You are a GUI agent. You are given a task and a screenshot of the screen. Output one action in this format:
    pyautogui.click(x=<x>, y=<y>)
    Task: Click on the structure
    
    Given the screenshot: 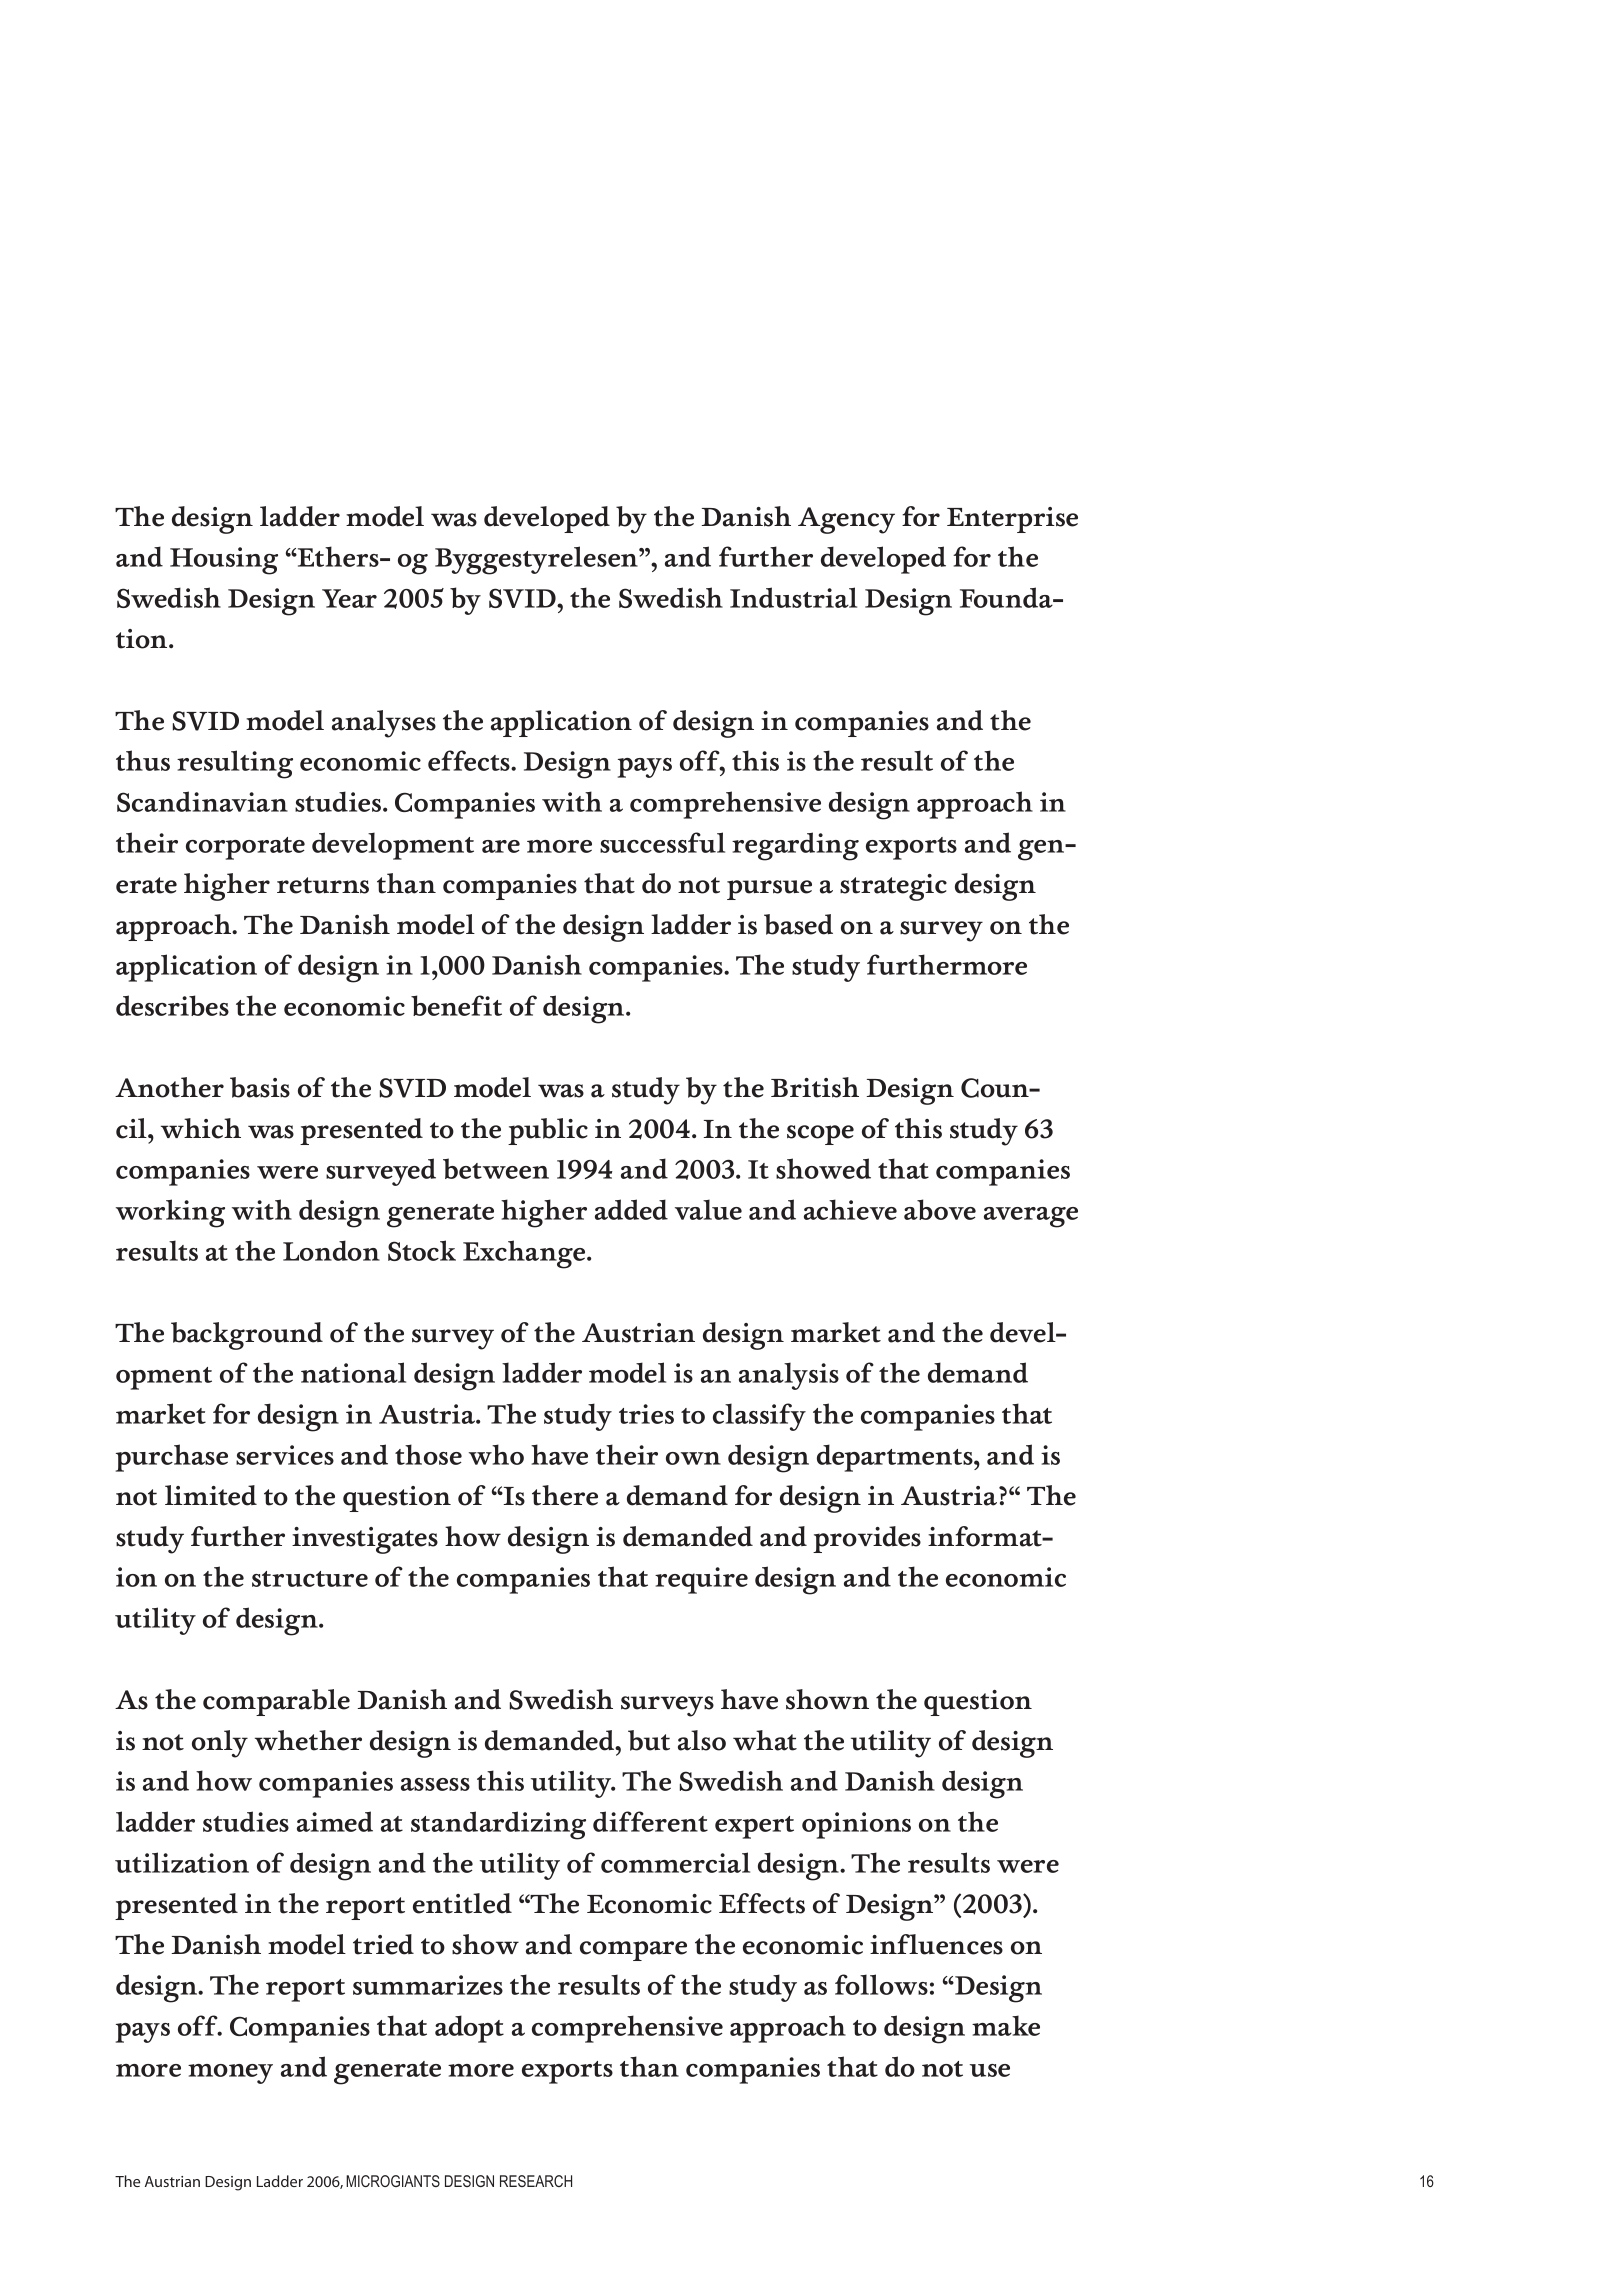 What is the action you would take?
    pyautogui.click(x=310, y=1579)
